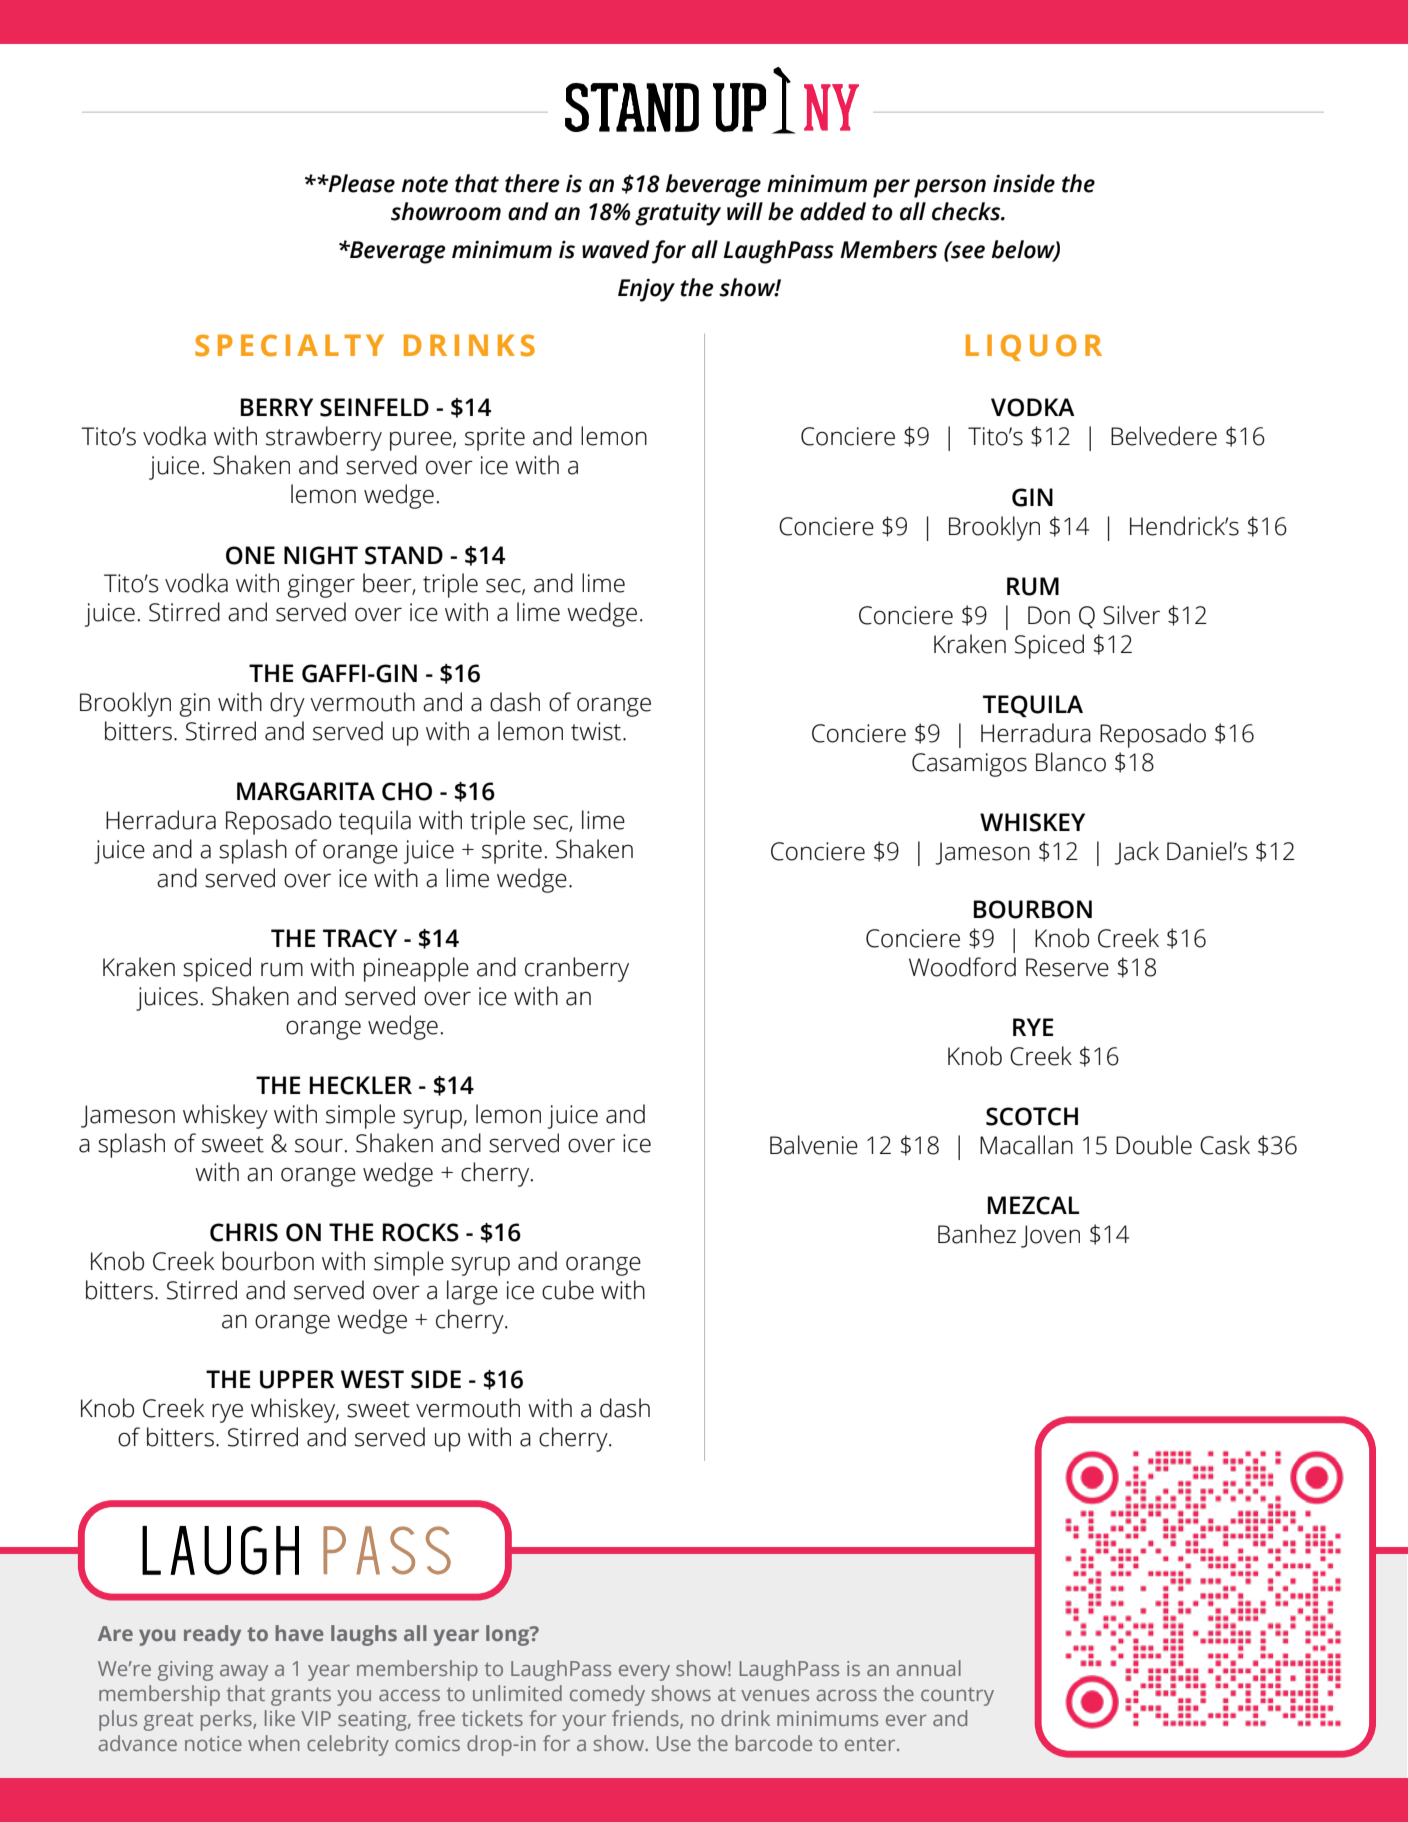 Image resolution: width=1408 pixels, height=1822 pixels. I want to click on CHRIS, so click(244, 1232).
